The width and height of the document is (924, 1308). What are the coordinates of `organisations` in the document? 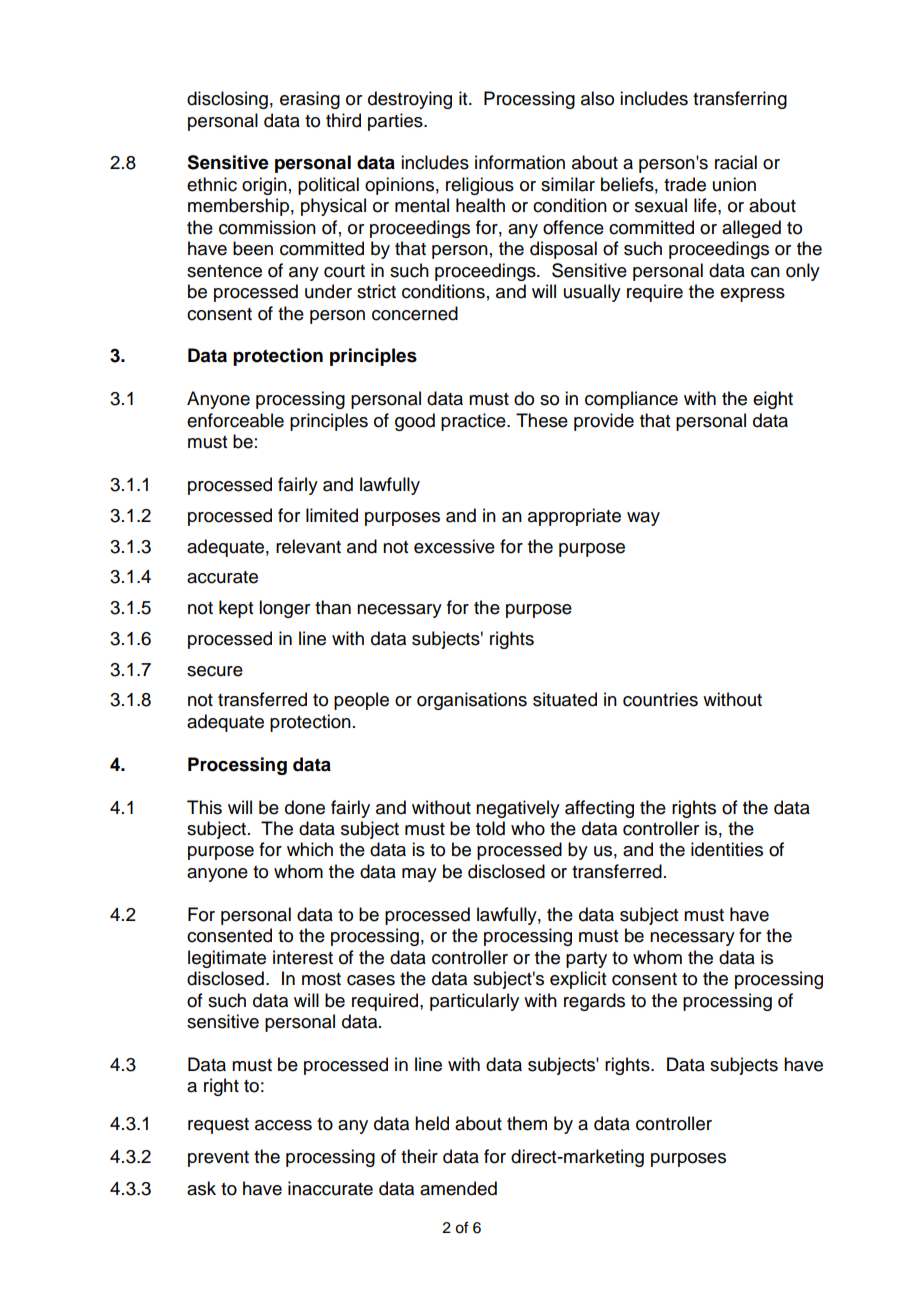 It's located at (472, 701).
